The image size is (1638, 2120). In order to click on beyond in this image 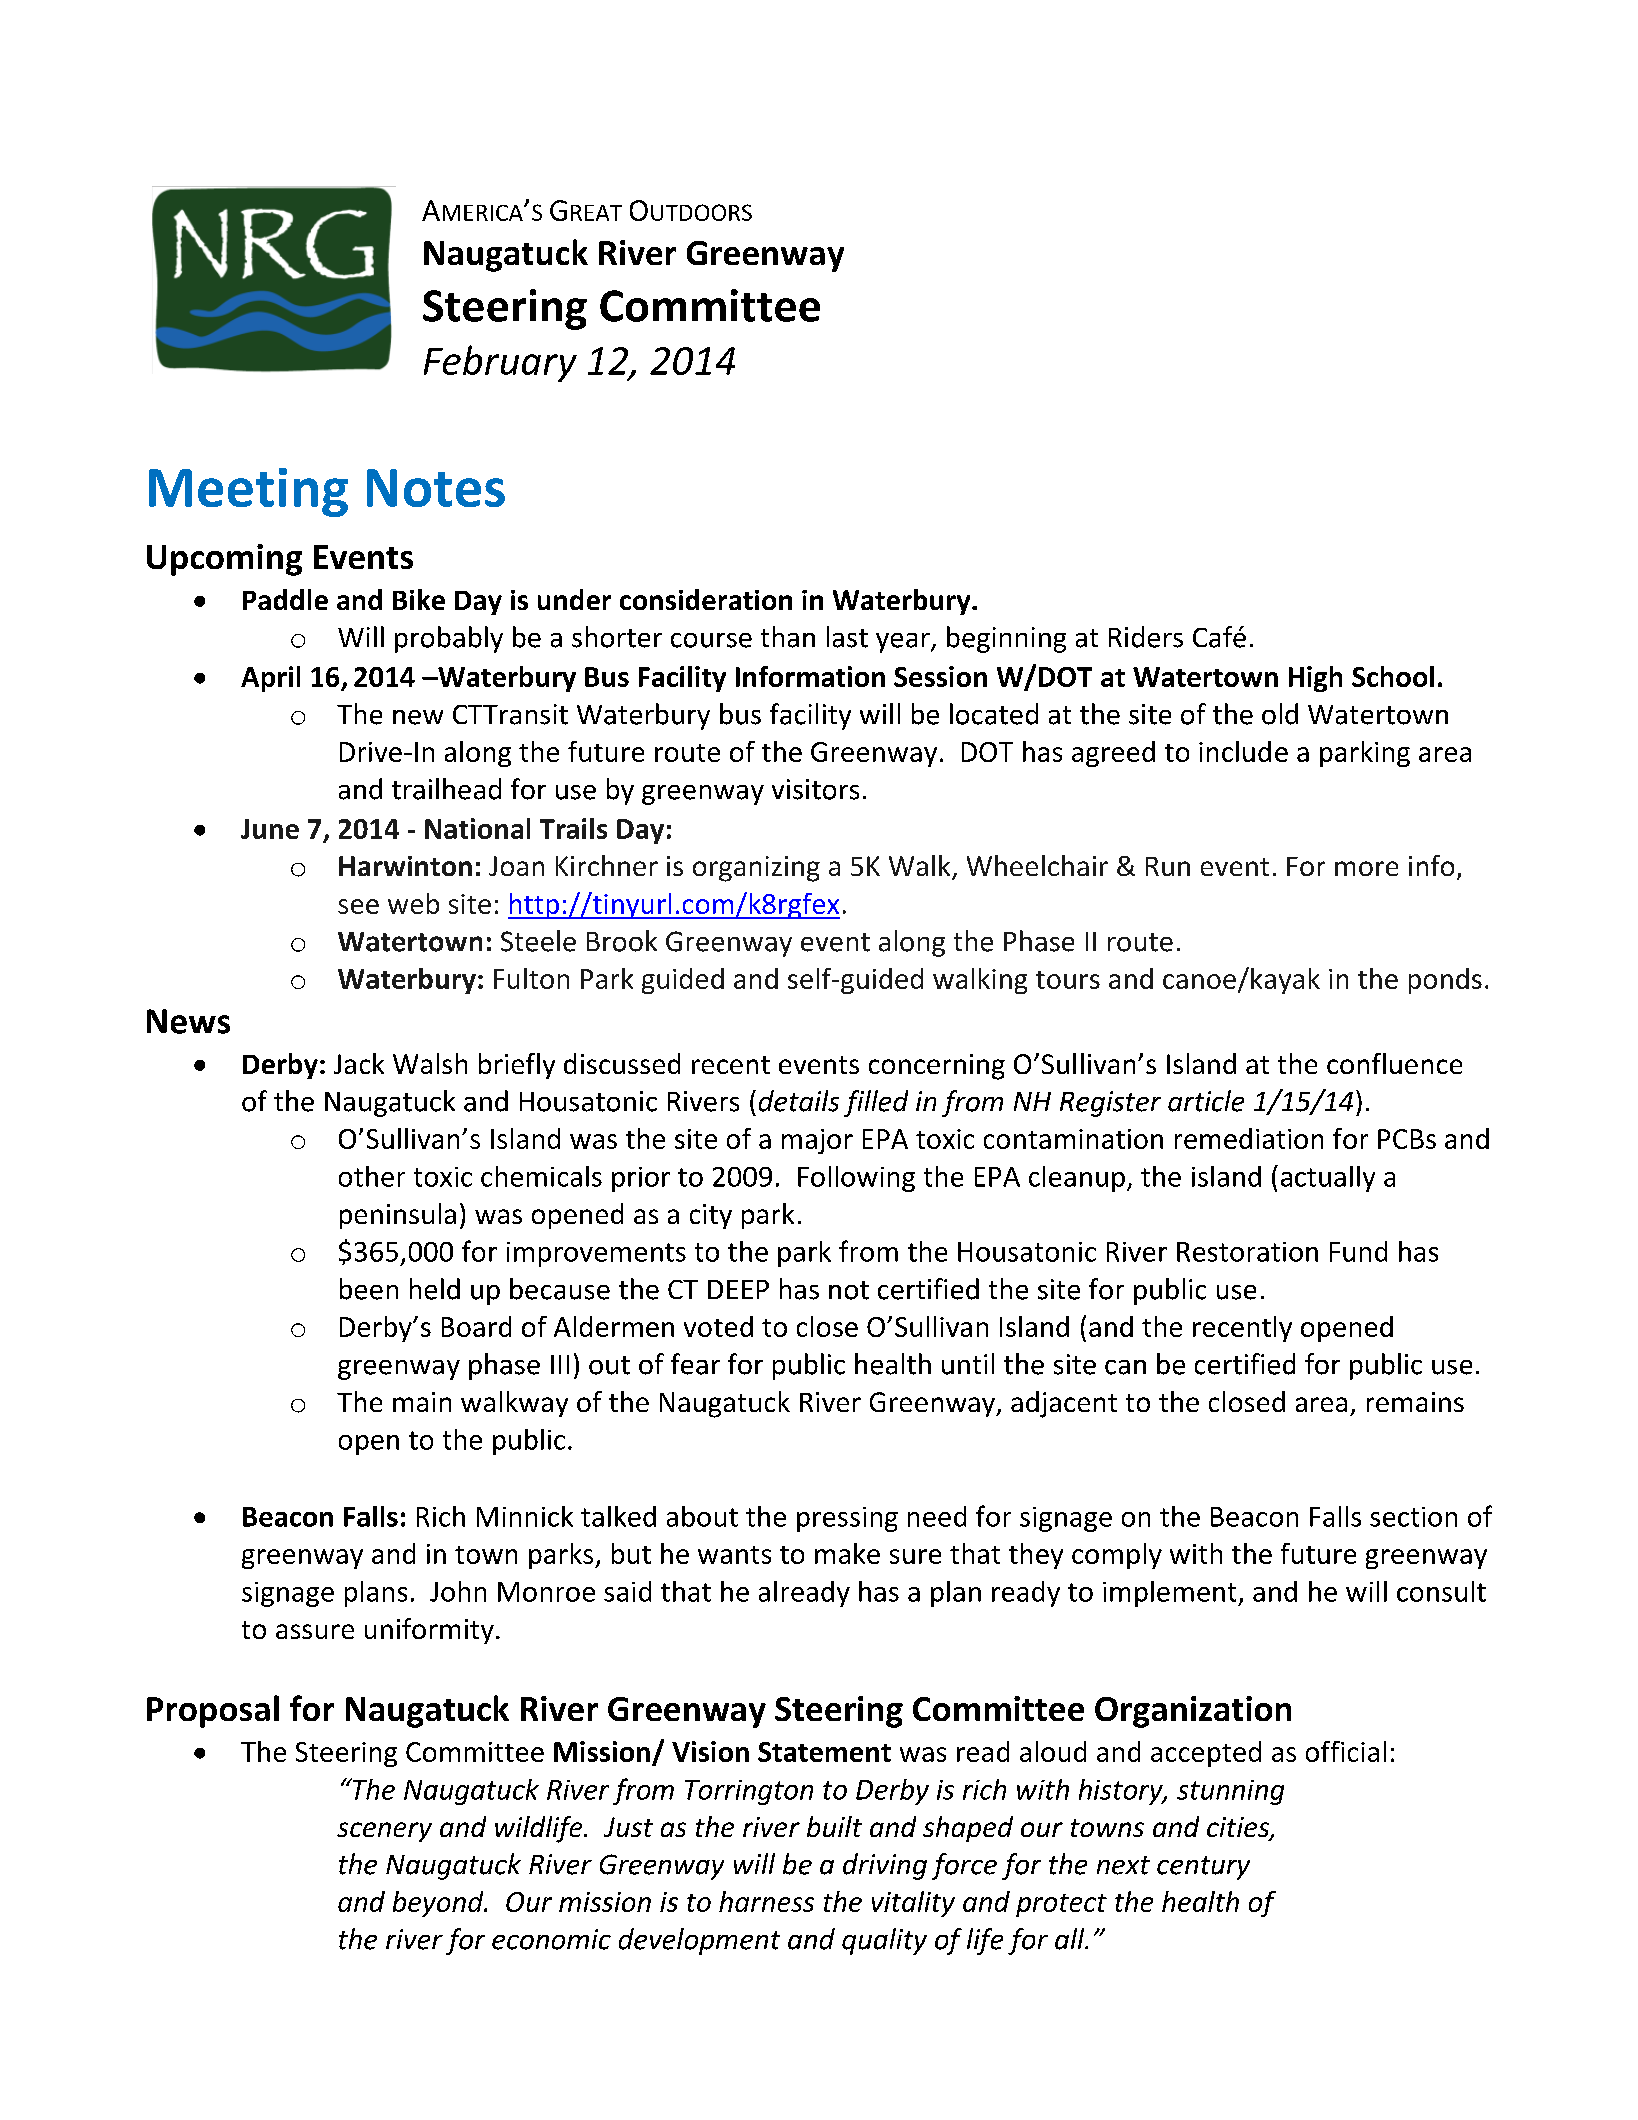, I will do `click(439, 1904)`.
